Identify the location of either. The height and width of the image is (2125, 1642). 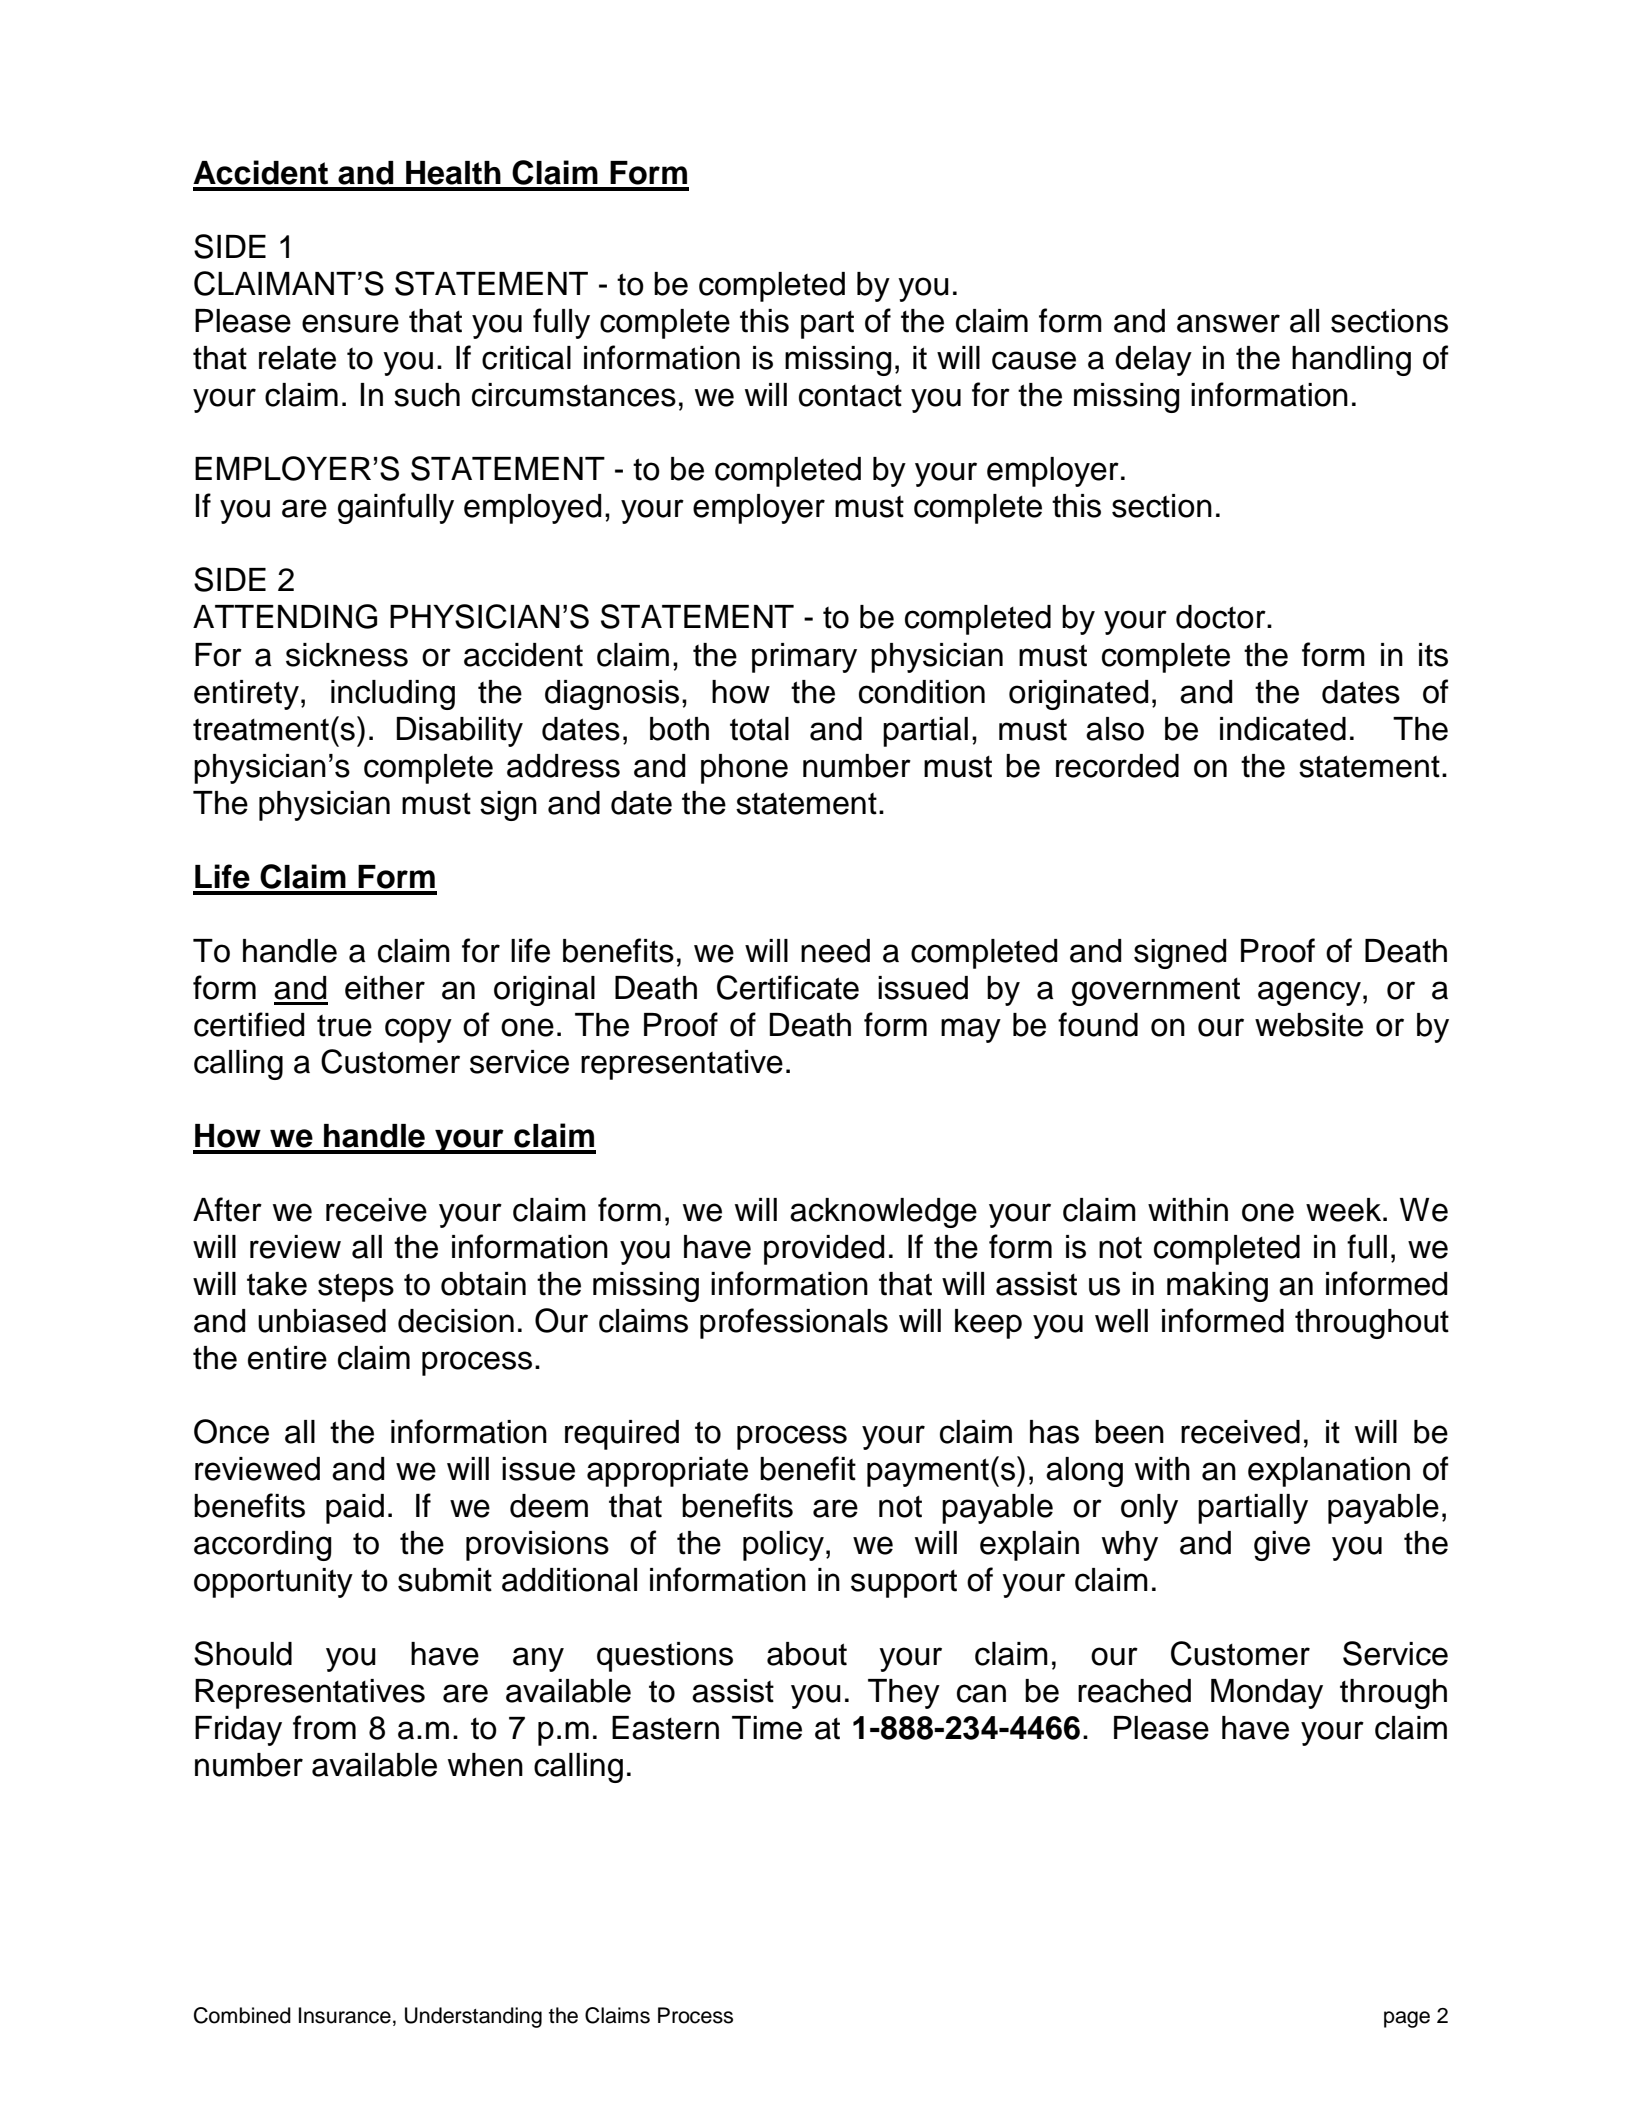
(385, 988).
